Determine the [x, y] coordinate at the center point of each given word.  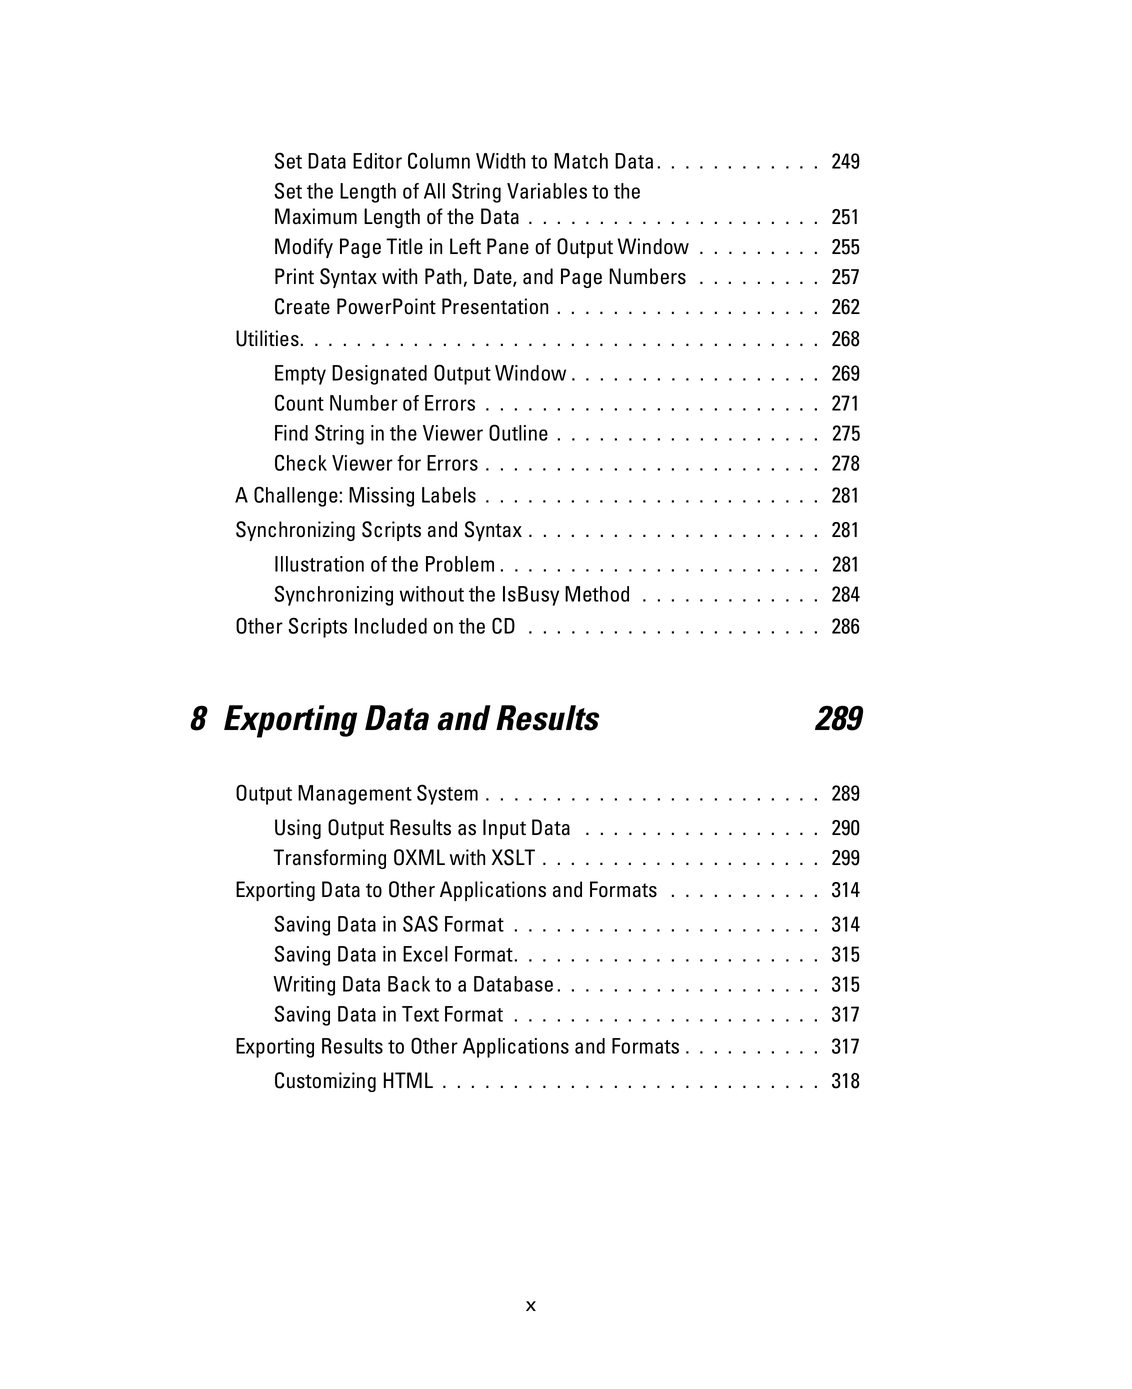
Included [391, 626]
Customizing [325, 1082]
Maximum [316, 216]
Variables [547, 191]
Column [439, 160]
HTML [408, 1080]
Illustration [319, 564]
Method [597, 594]
